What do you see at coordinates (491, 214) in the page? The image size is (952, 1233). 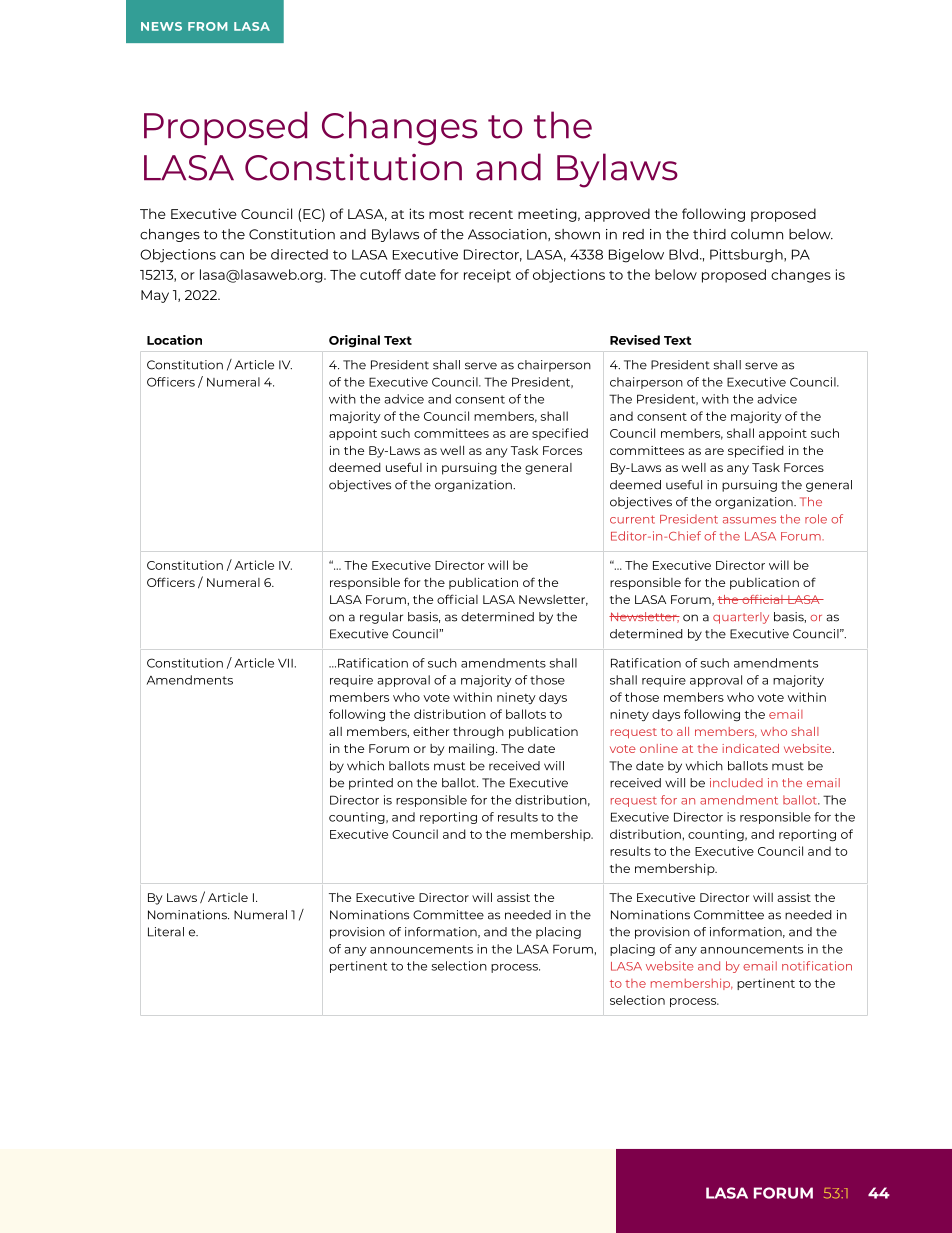 I see `recent` at bounding box center [491, 214].
